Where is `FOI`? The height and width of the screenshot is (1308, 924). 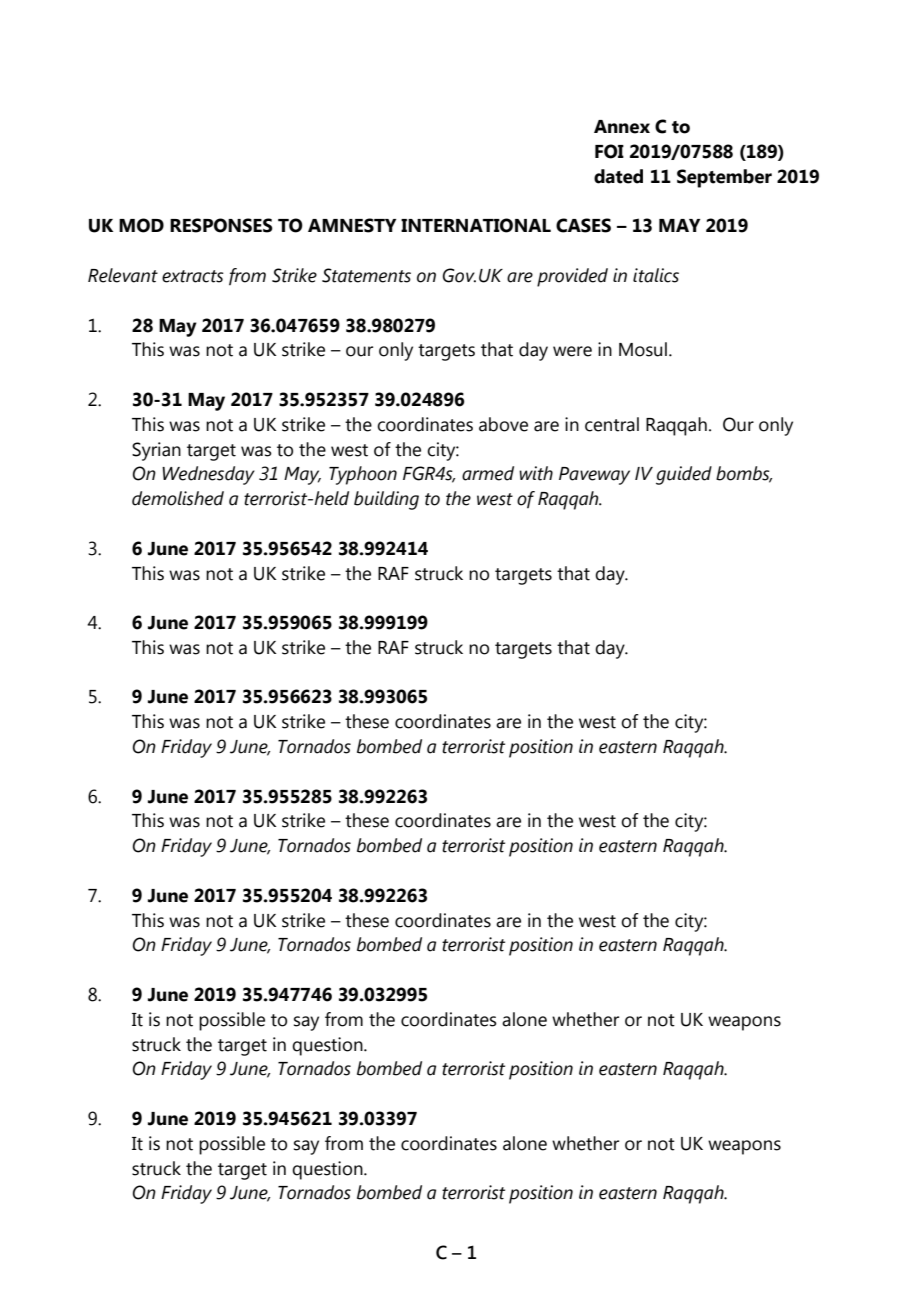
FOI is located at coordinates (609, 151).
